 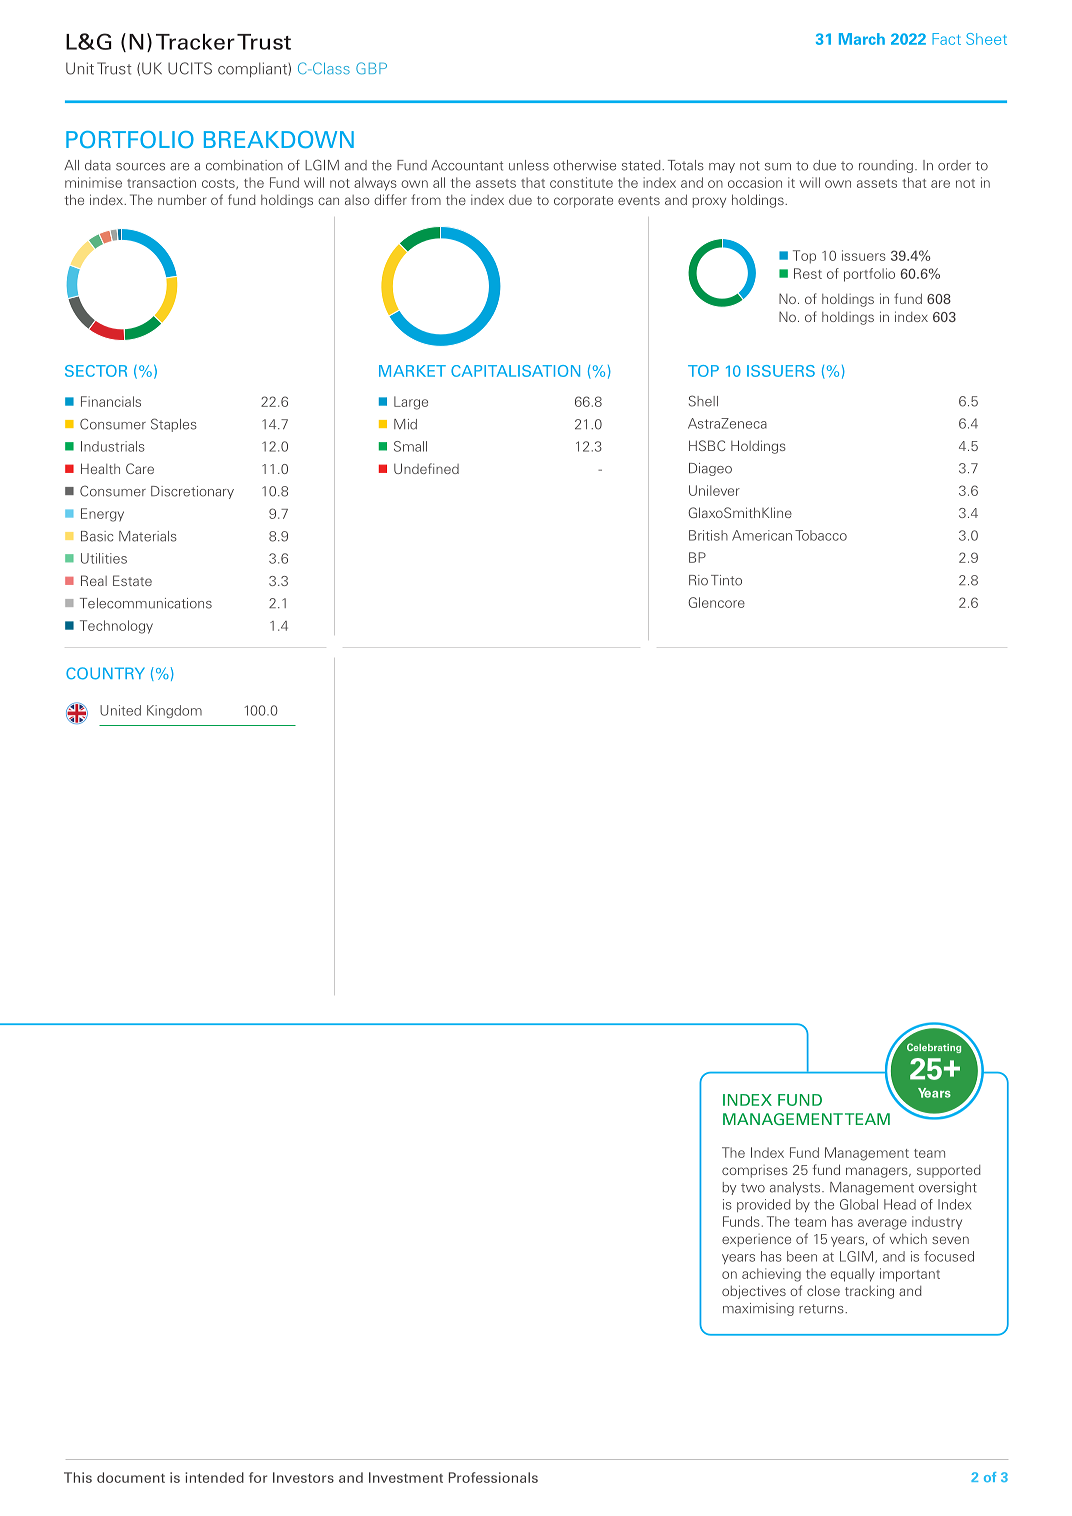 I want to click on returns, so click(x=822, y=1309).
